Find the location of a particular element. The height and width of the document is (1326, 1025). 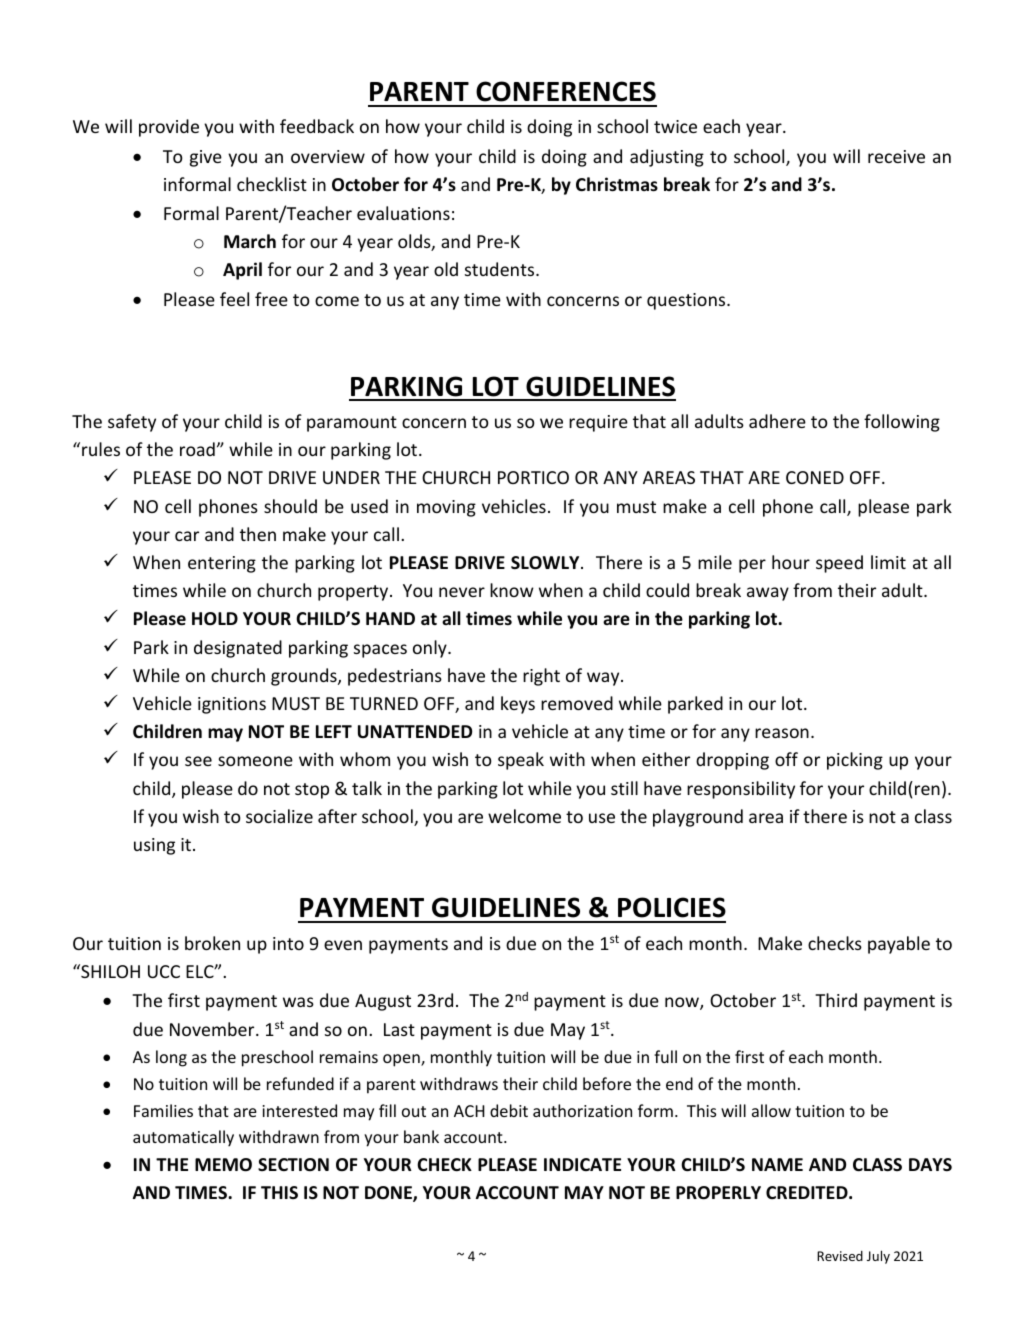

provide is located at coordinates (169, 128).
